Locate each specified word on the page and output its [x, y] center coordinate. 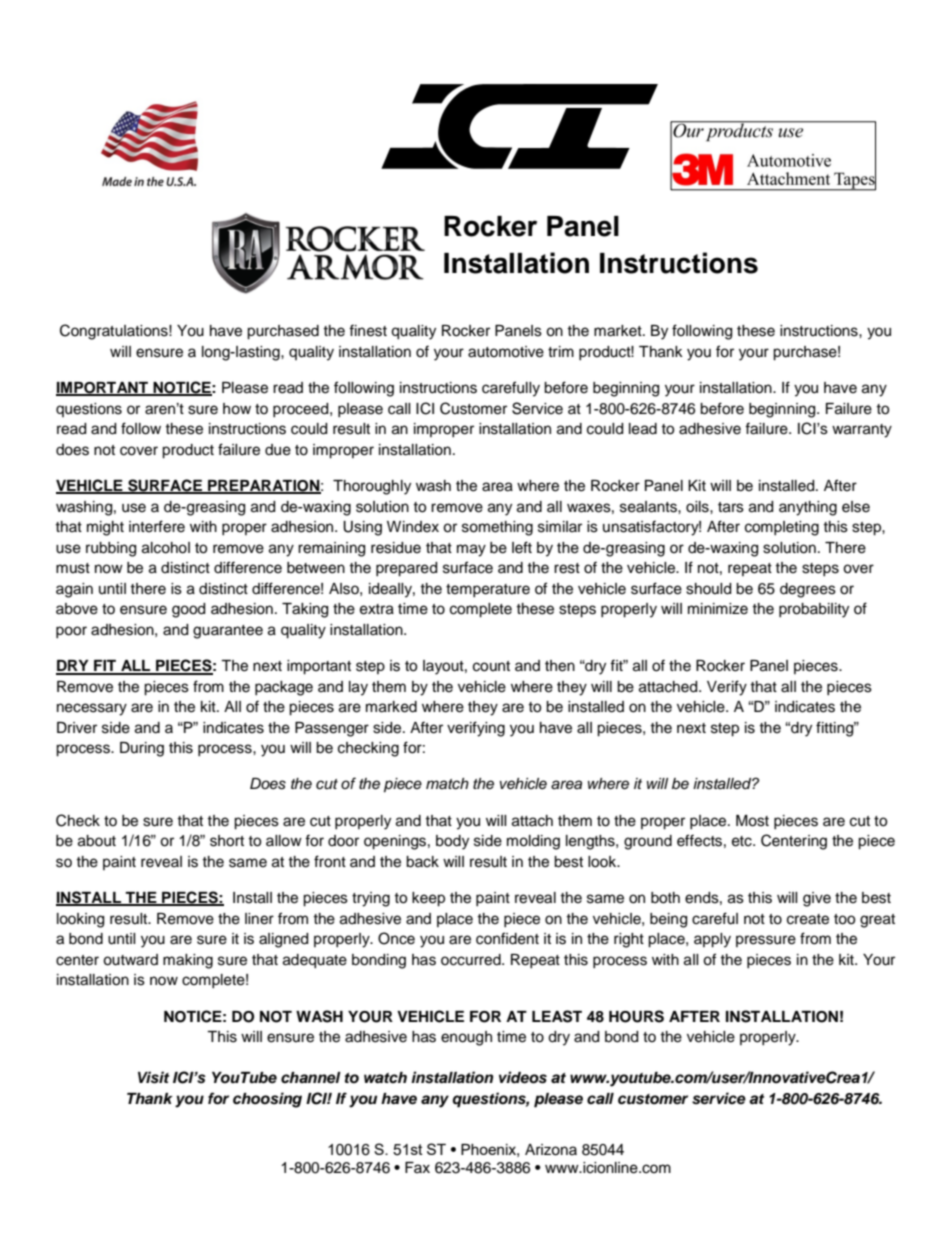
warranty [862, 431]
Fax [417, 1167]
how [237, 409]
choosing [267, 1100]
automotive [506, 352]
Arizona [551, 1150]
